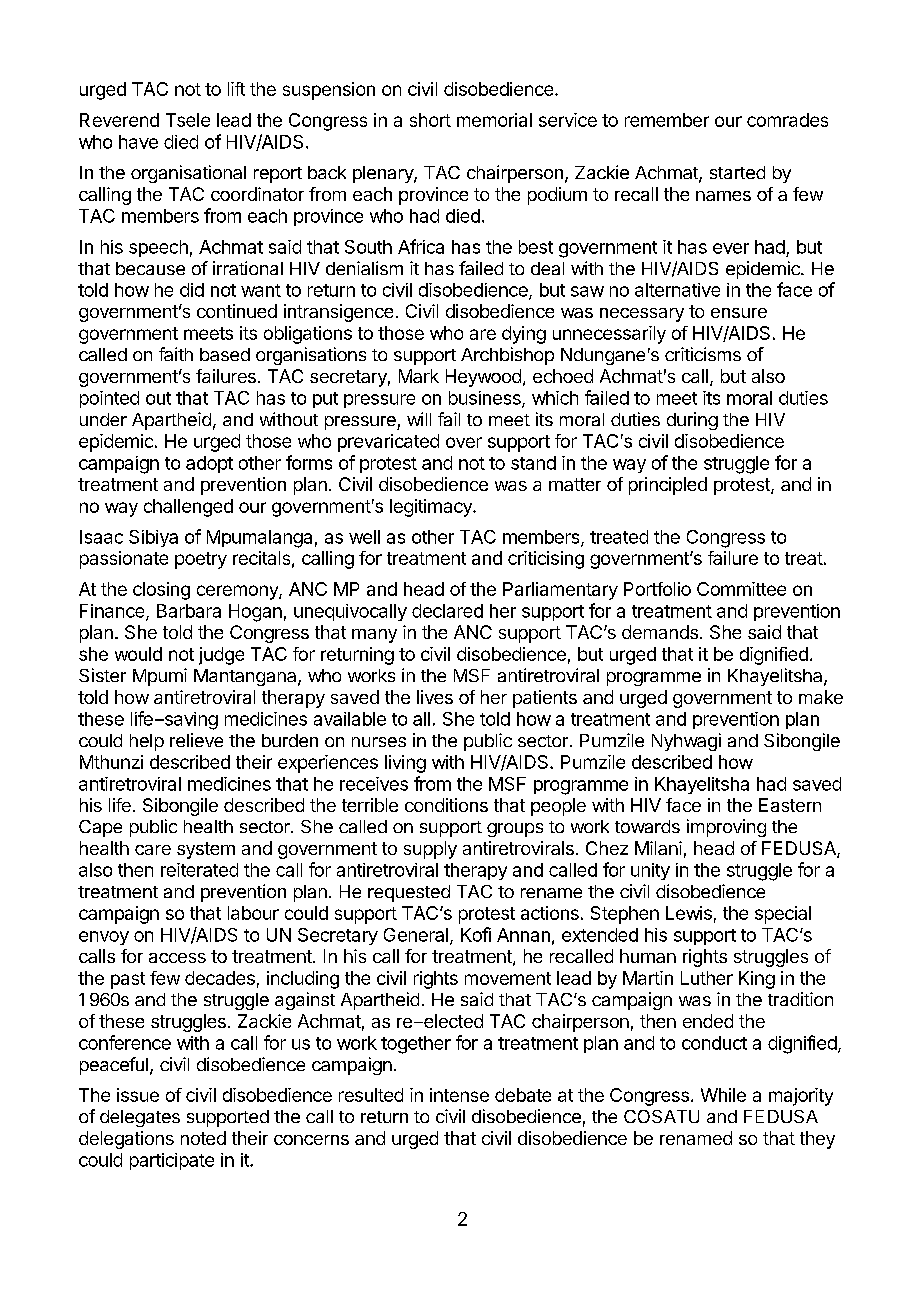 The image size is (924, 1308). Describe the element at coordinates (203, 1138) in the document. I see `noted` at that location.
